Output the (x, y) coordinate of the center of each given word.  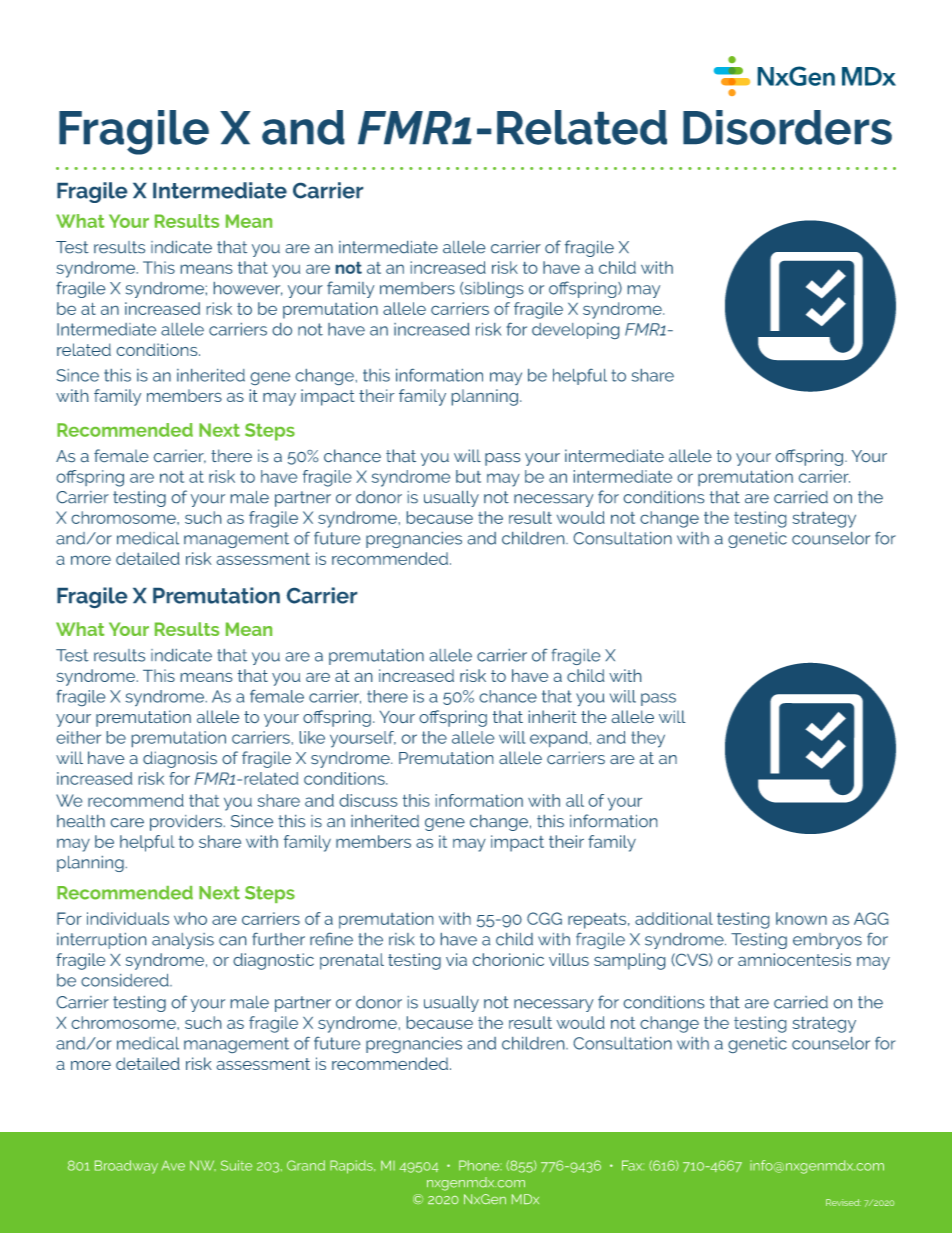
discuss (368, 800)
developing (575, 331)
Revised (843, 1202)
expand (558, 739)
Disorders (787, 127)
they (648, 739)
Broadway (126, 1167)
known (801, 918)
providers (186, 823)
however (248, 289)
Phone (480, 1165)
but (468, 476)
